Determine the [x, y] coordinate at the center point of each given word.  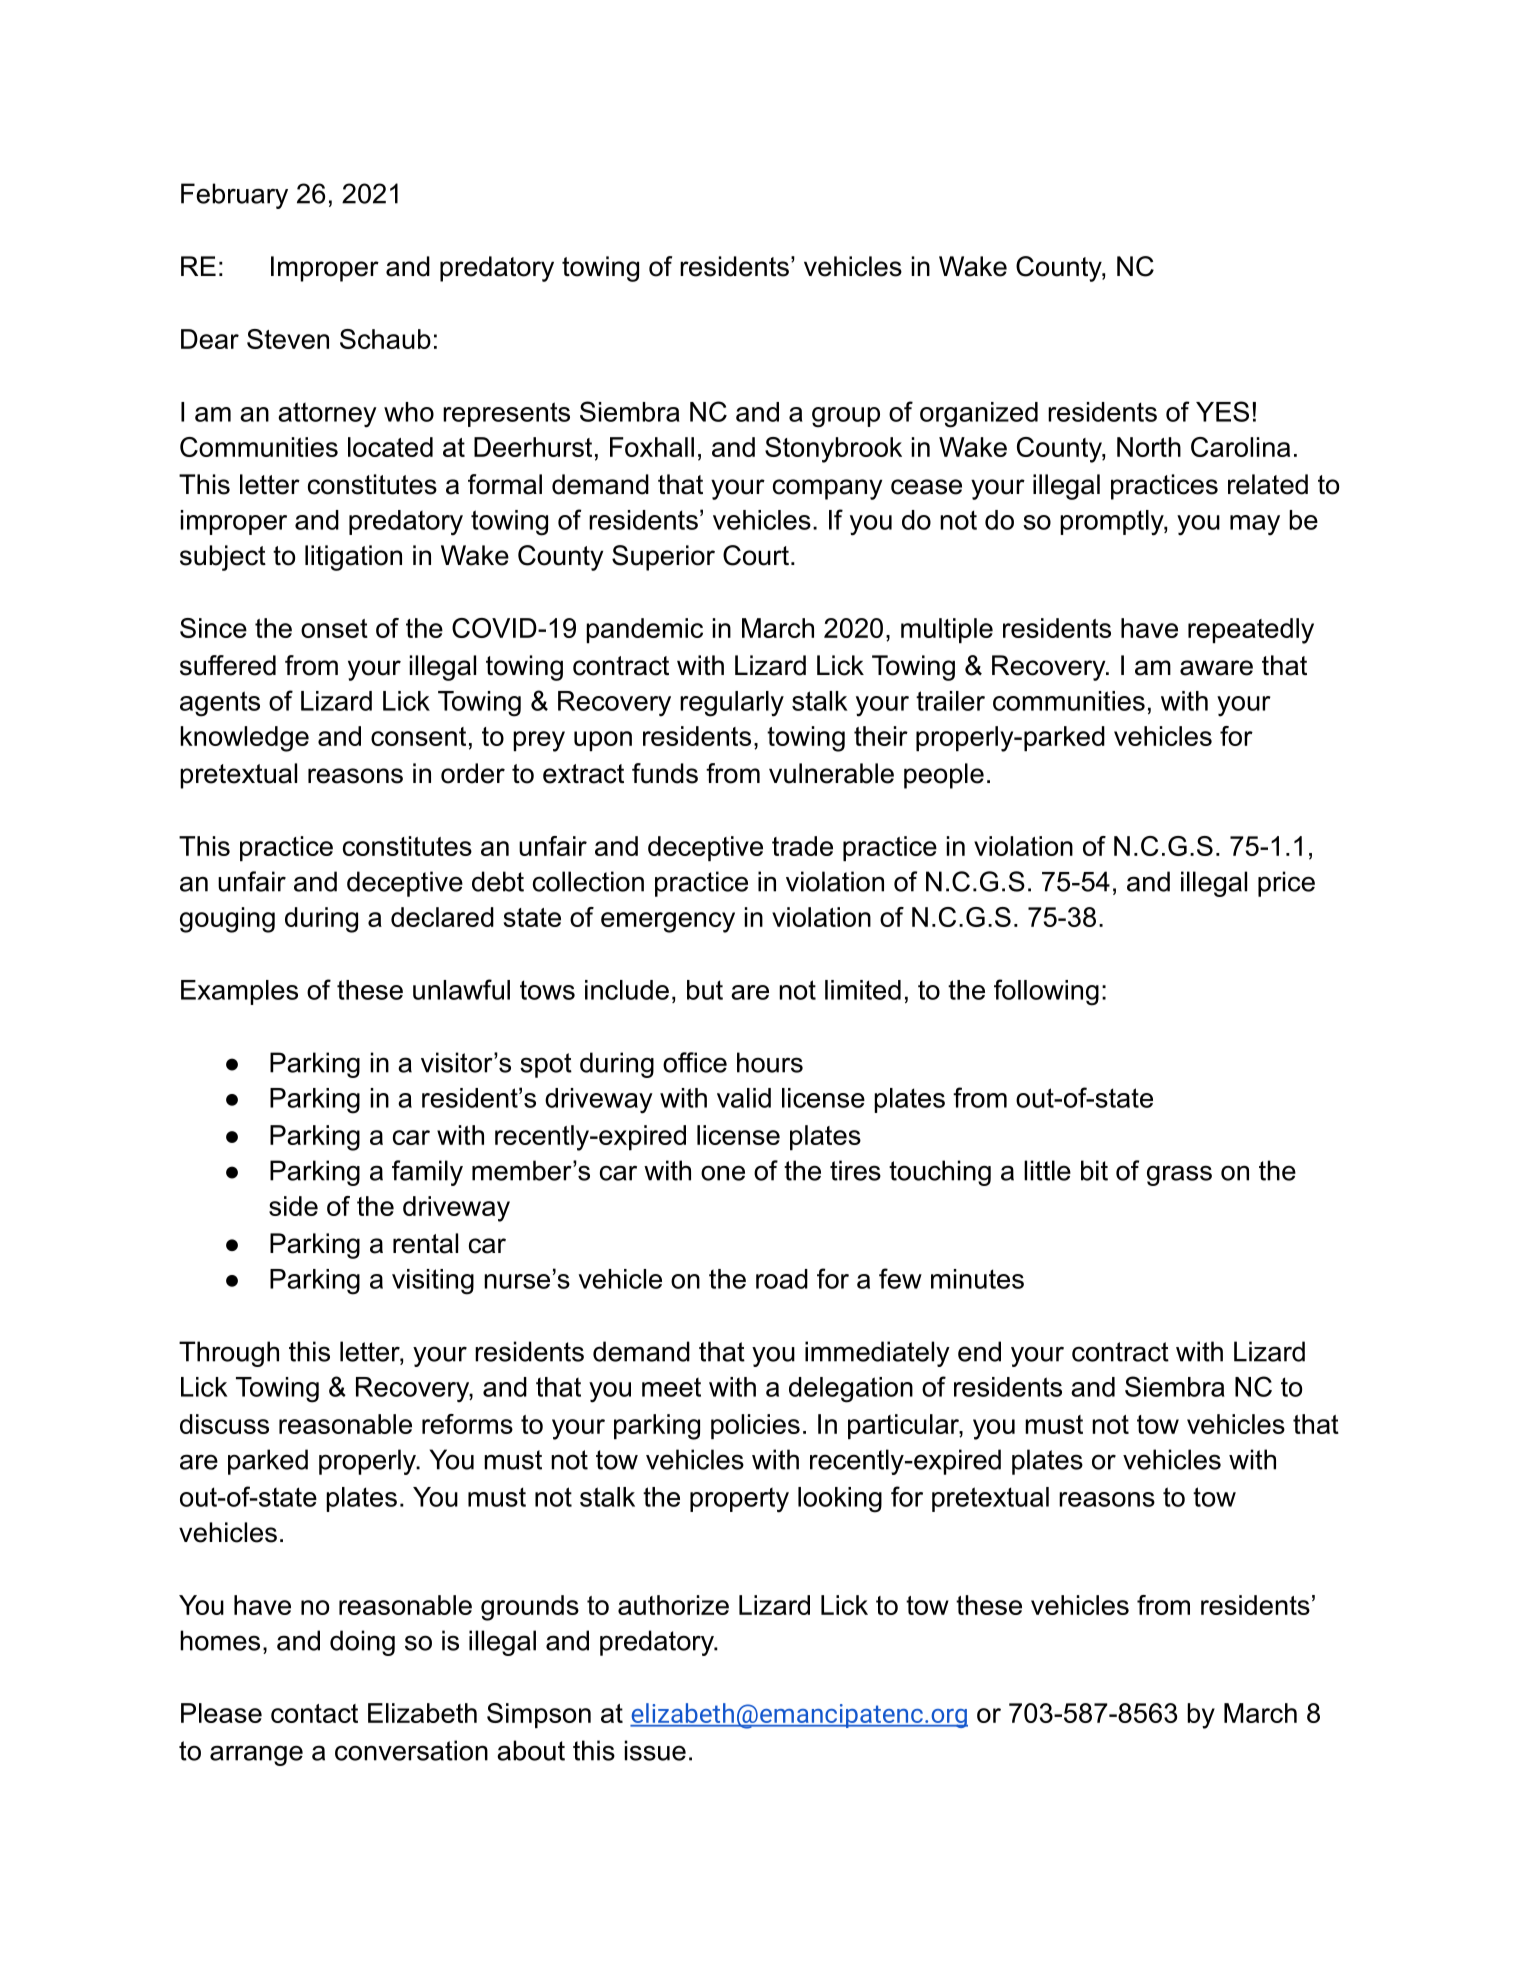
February [234, 196]
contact [314, 1713]
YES [1222, 411]
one [723, 1173]
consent [418, 736]
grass [1179, 1175]
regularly [732, 704]
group [846, 417]
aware [1216, 668]
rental [425, 1243]
